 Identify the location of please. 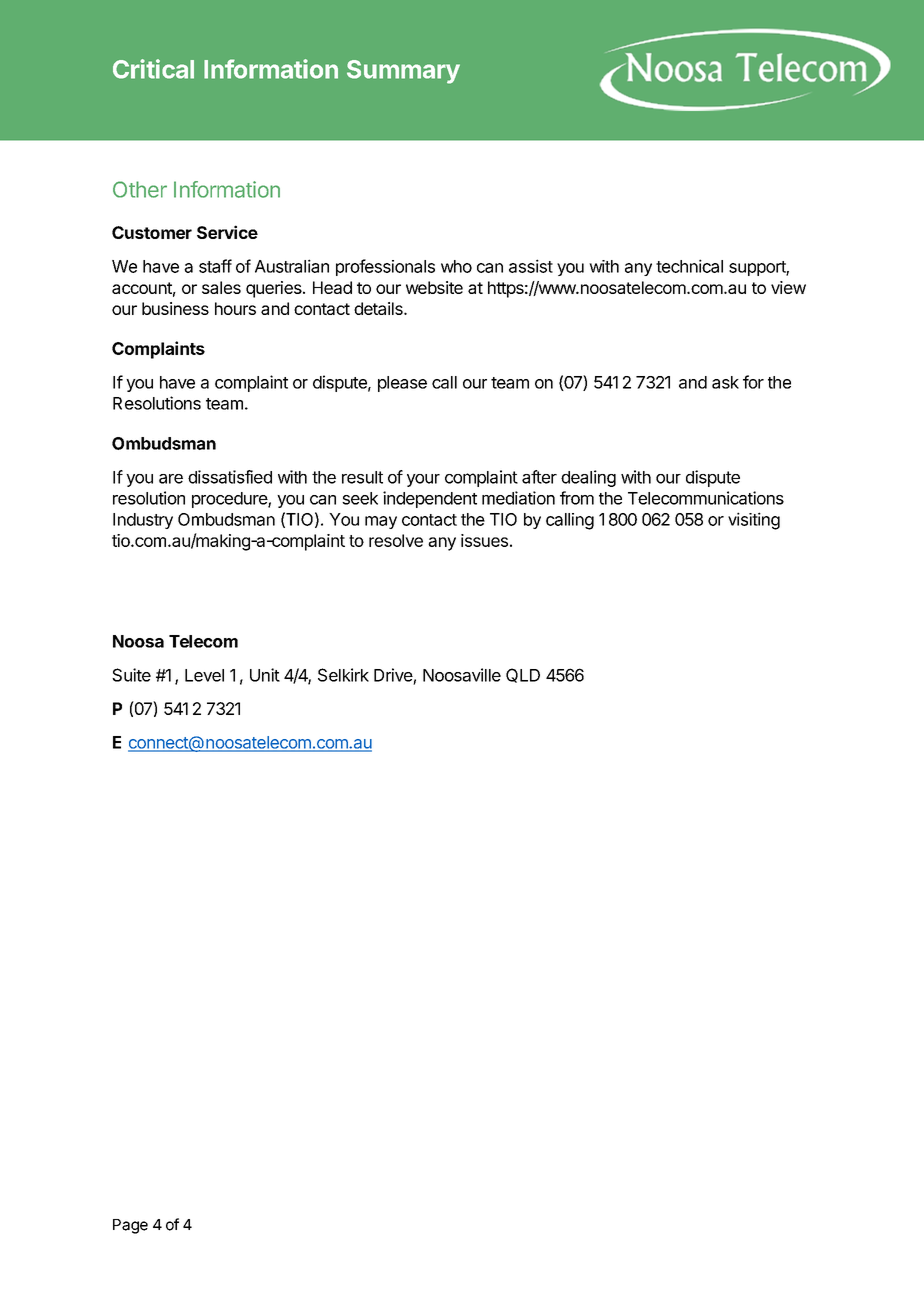
(402, 384).
